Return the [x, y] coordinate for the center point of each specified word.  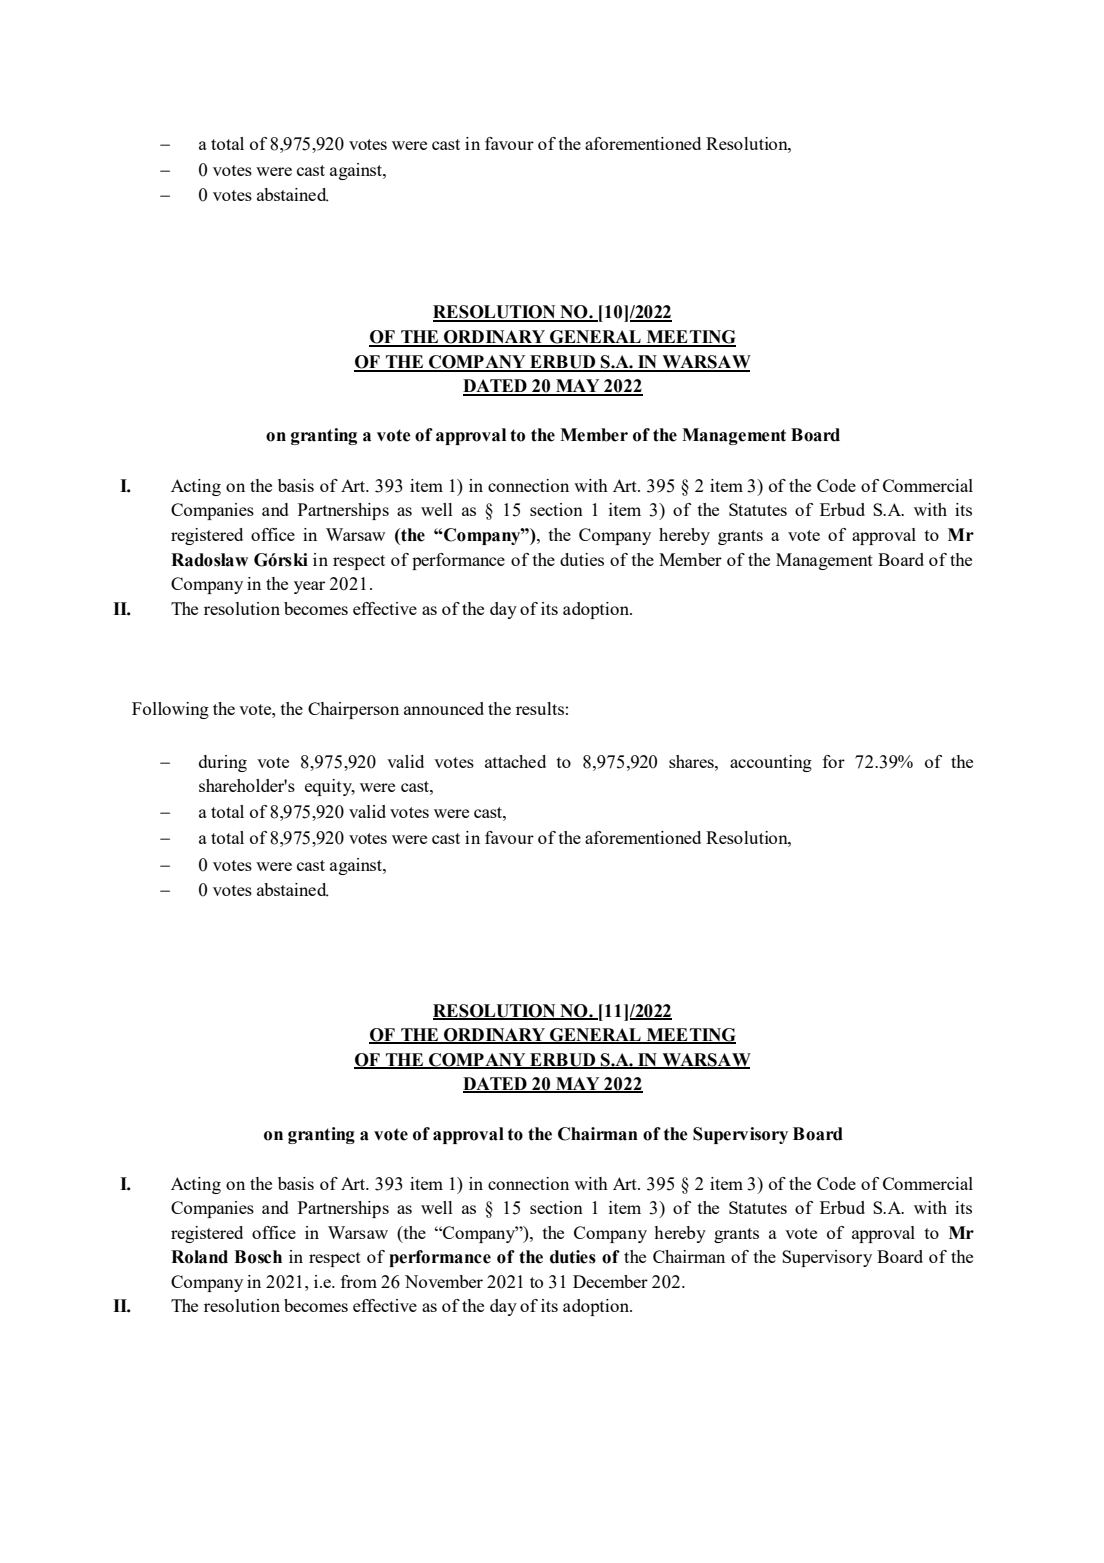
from [359, 1281]
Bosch [258, 1257]
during [223, 763]
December [610, 1281]
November [444, 1281]
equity [330, 787]
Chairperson [353, 710]
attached [515, 761]
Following [170, 710]
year [309, 587]
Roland [199, 1257]
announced [444, 708]
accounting [771, 763]
